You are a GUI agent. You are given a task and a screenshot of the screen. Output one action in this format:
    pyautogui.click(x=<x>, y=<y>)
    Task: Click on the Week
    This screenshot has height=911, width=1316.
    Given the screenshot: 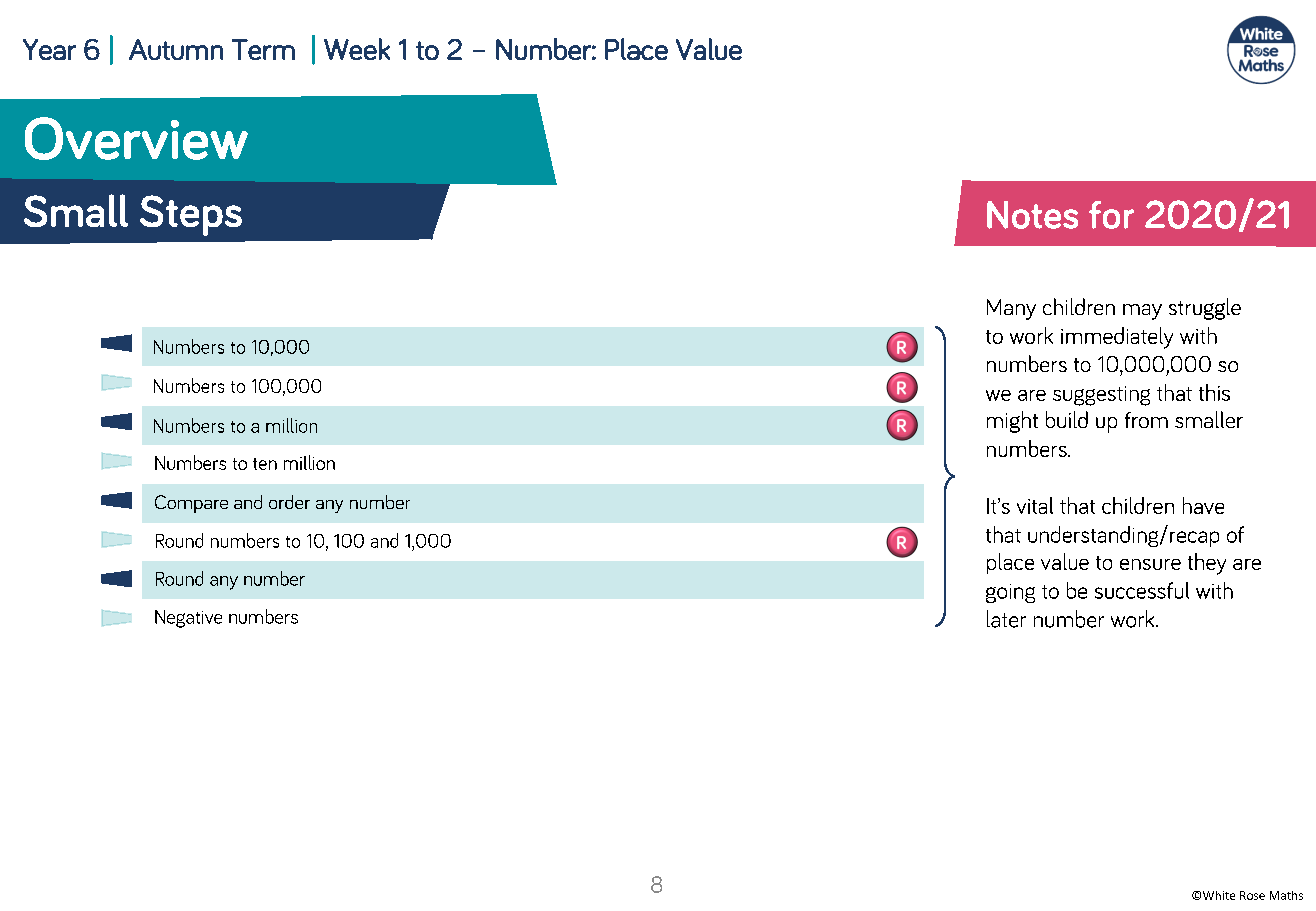 What is the action you would take?
    pyautogui.click(x=357, y=49)
